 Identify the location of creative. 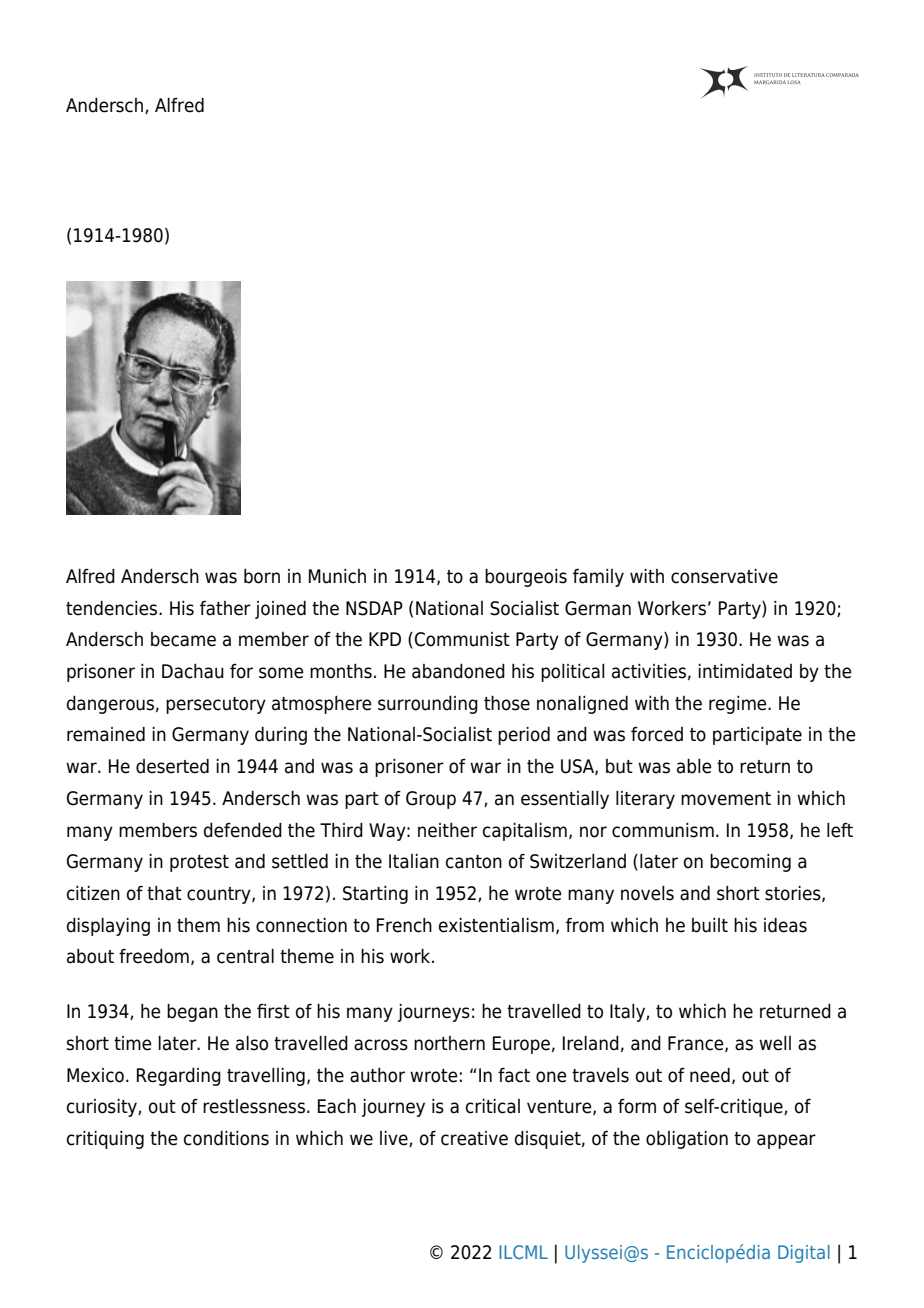
(474, 1138).
